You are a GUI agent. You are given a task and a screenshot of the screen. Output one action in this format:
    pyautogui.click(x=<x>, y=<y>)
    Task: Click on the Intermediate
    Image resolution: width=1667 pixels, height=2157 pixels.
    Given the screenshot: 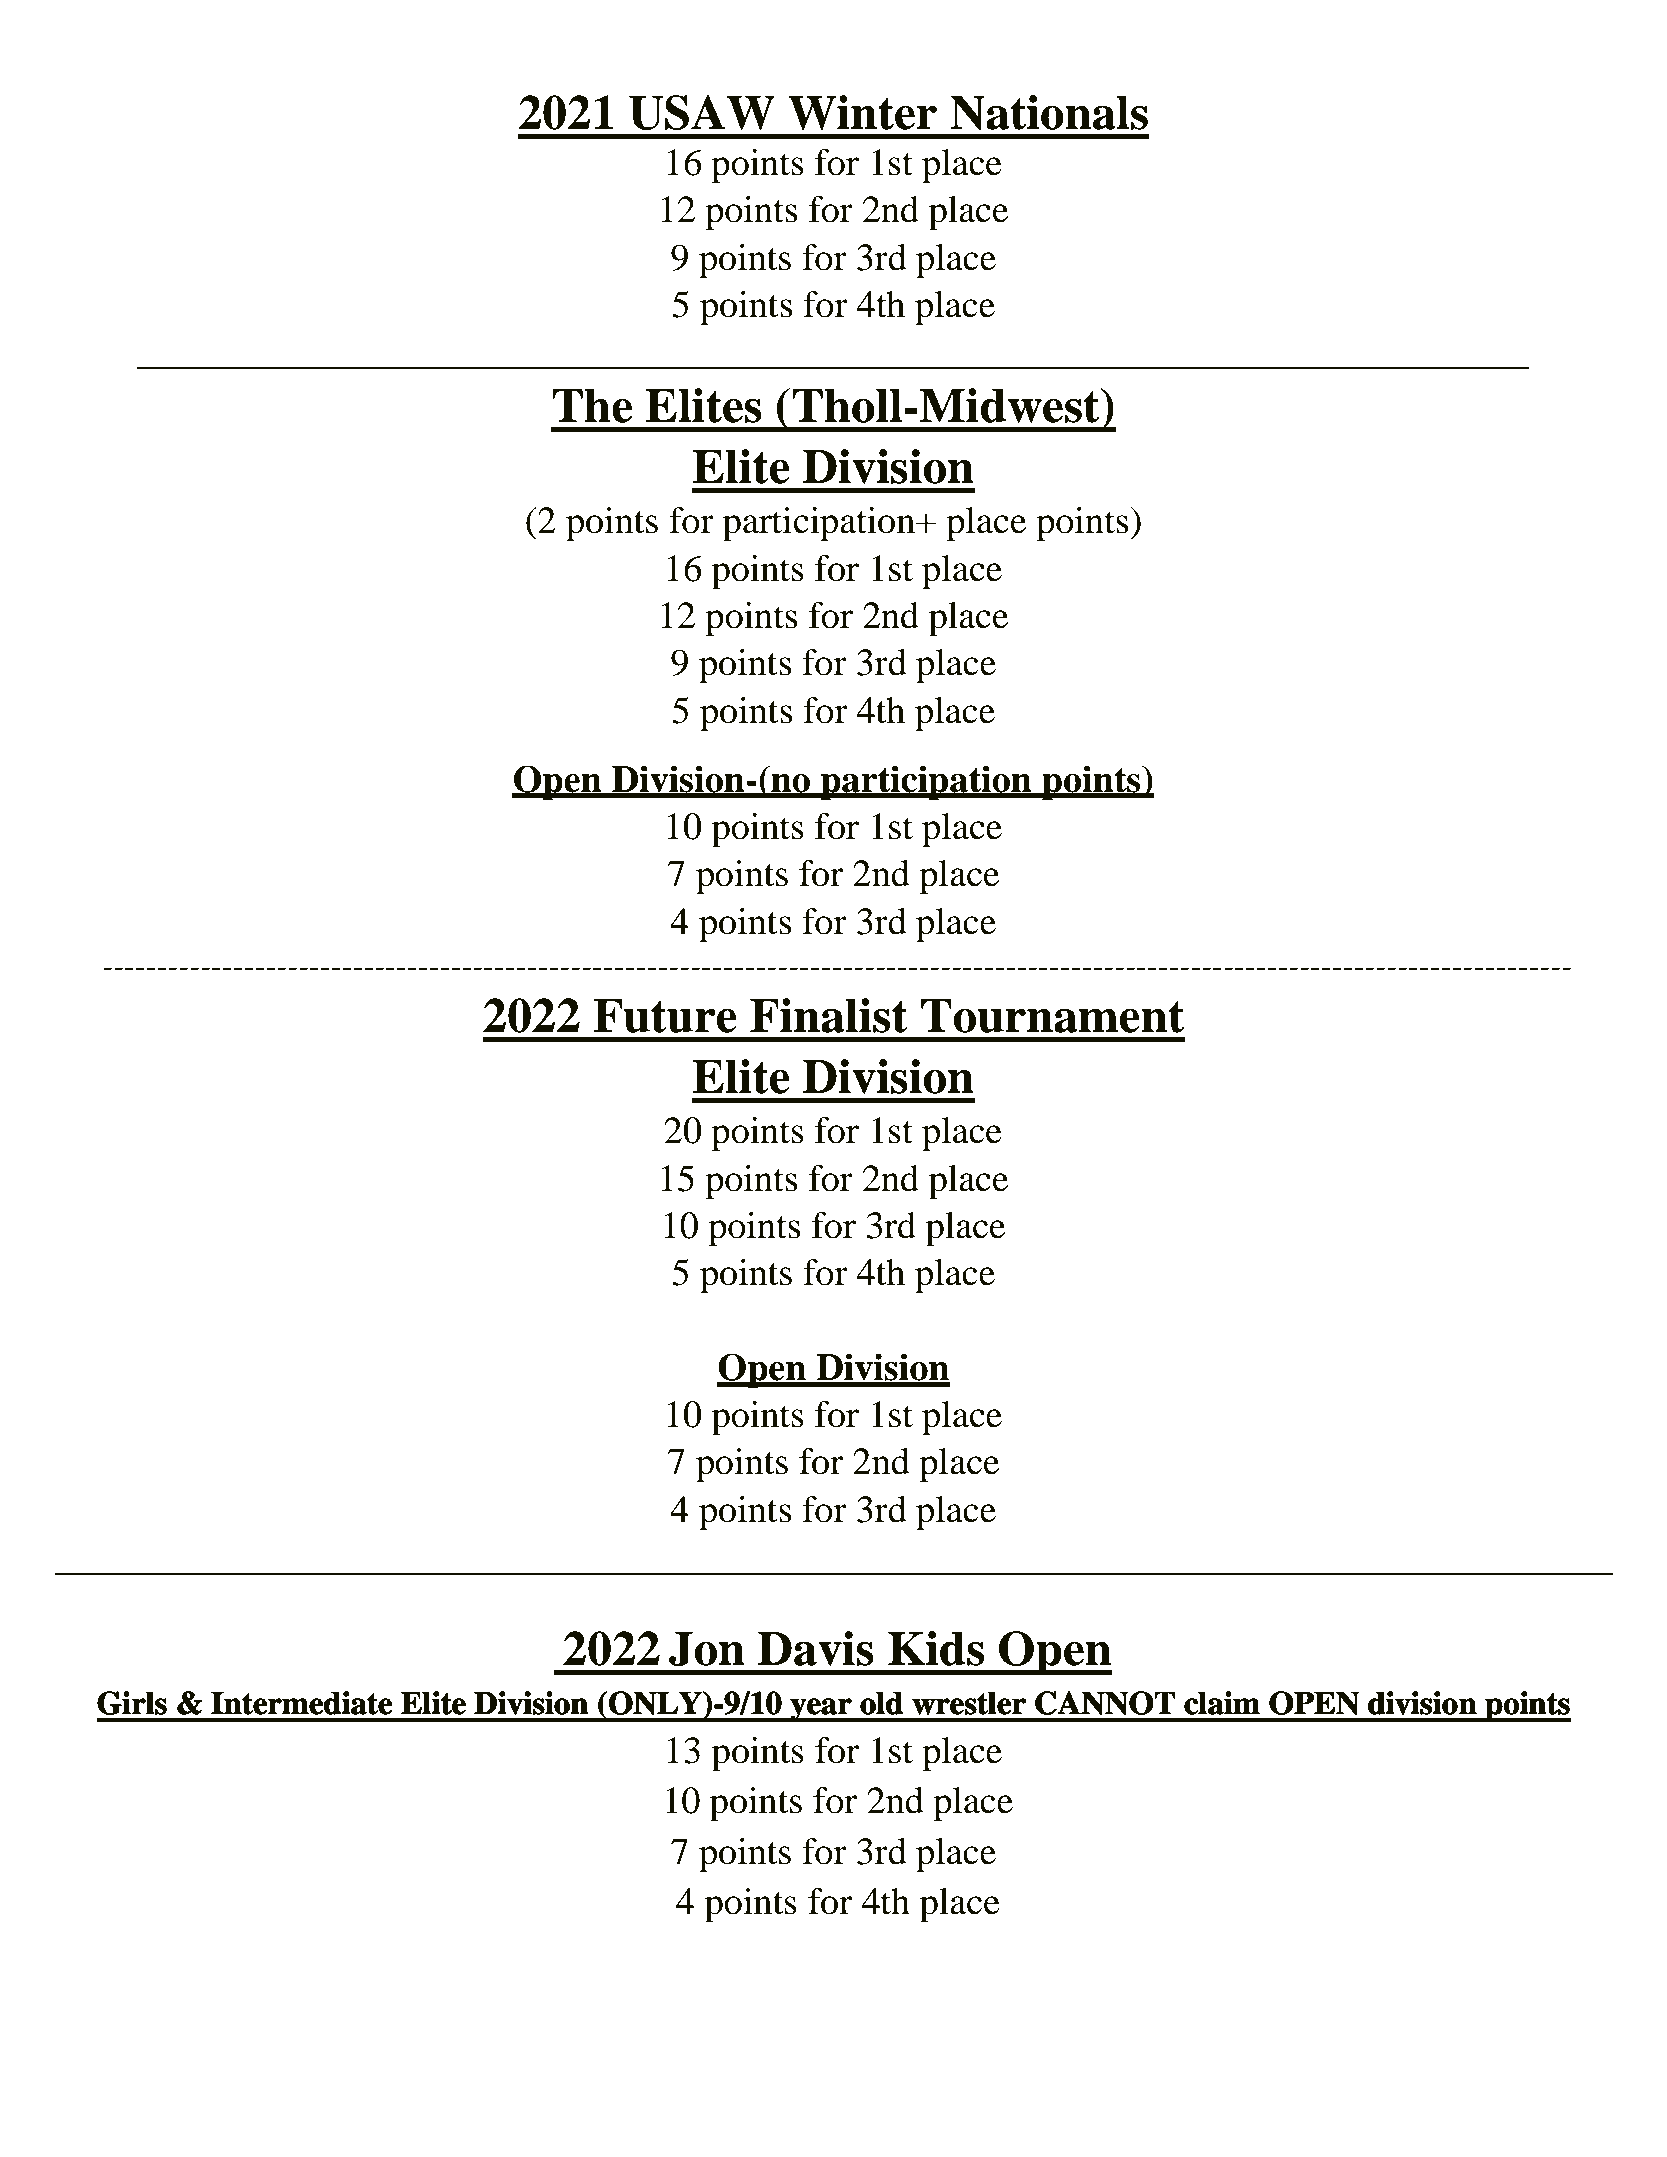 What is the action you would take?
    pyautogui.click(x=301, y=1703)
